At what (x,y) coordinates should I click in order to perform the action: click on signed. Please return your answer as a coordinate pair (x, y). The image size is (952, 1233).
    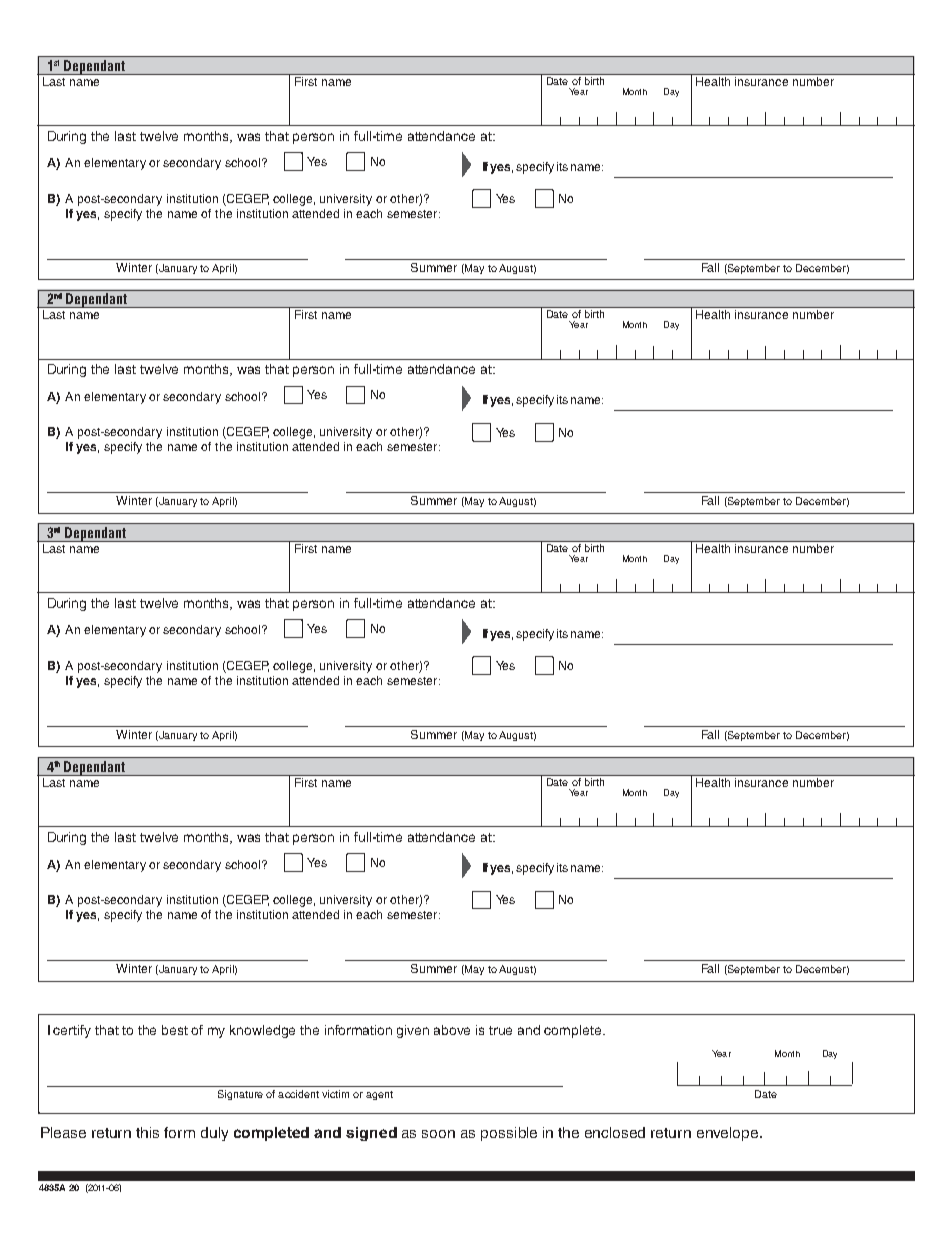
    Looking at the image, I should click on (371, 1134).
